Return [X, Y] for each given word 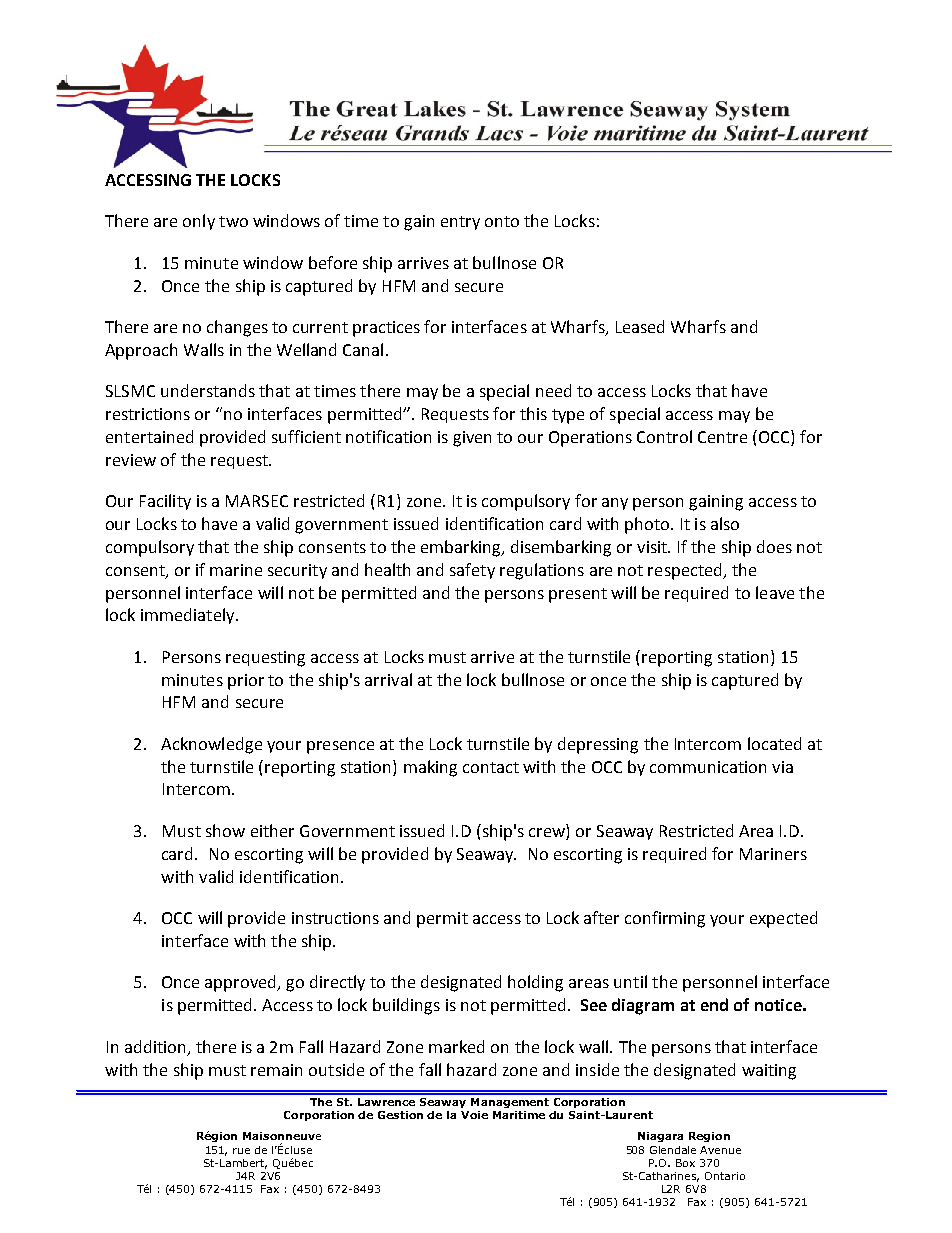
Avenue [720, 1150]
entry [460, 223]
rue [241, 1151]
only [199, 222]
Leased [640, 326]
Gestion [400, 1115]
